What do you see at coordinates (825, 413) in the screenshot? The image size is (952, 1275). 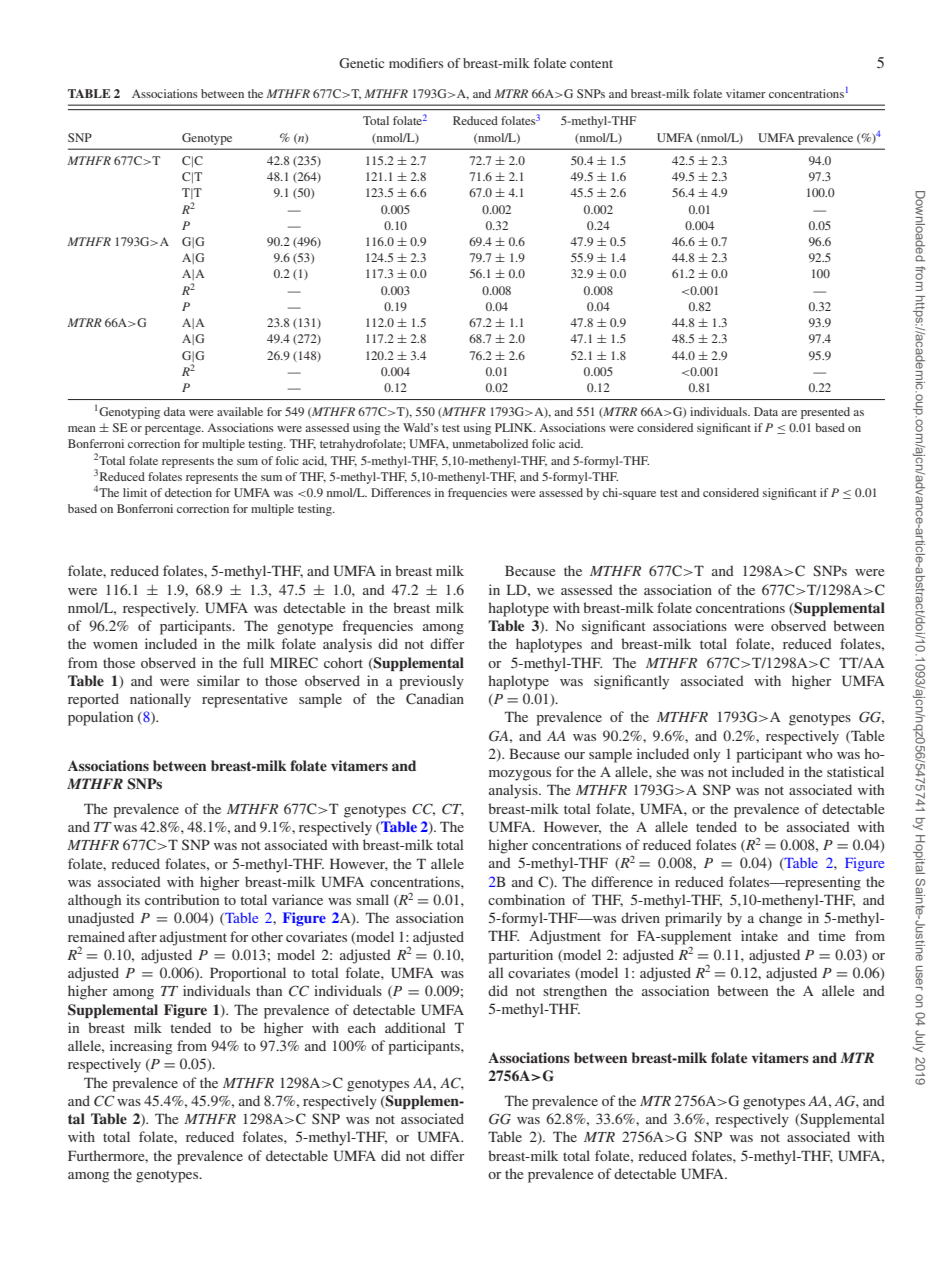 I see `presented` at bounding box center [825, 413].
